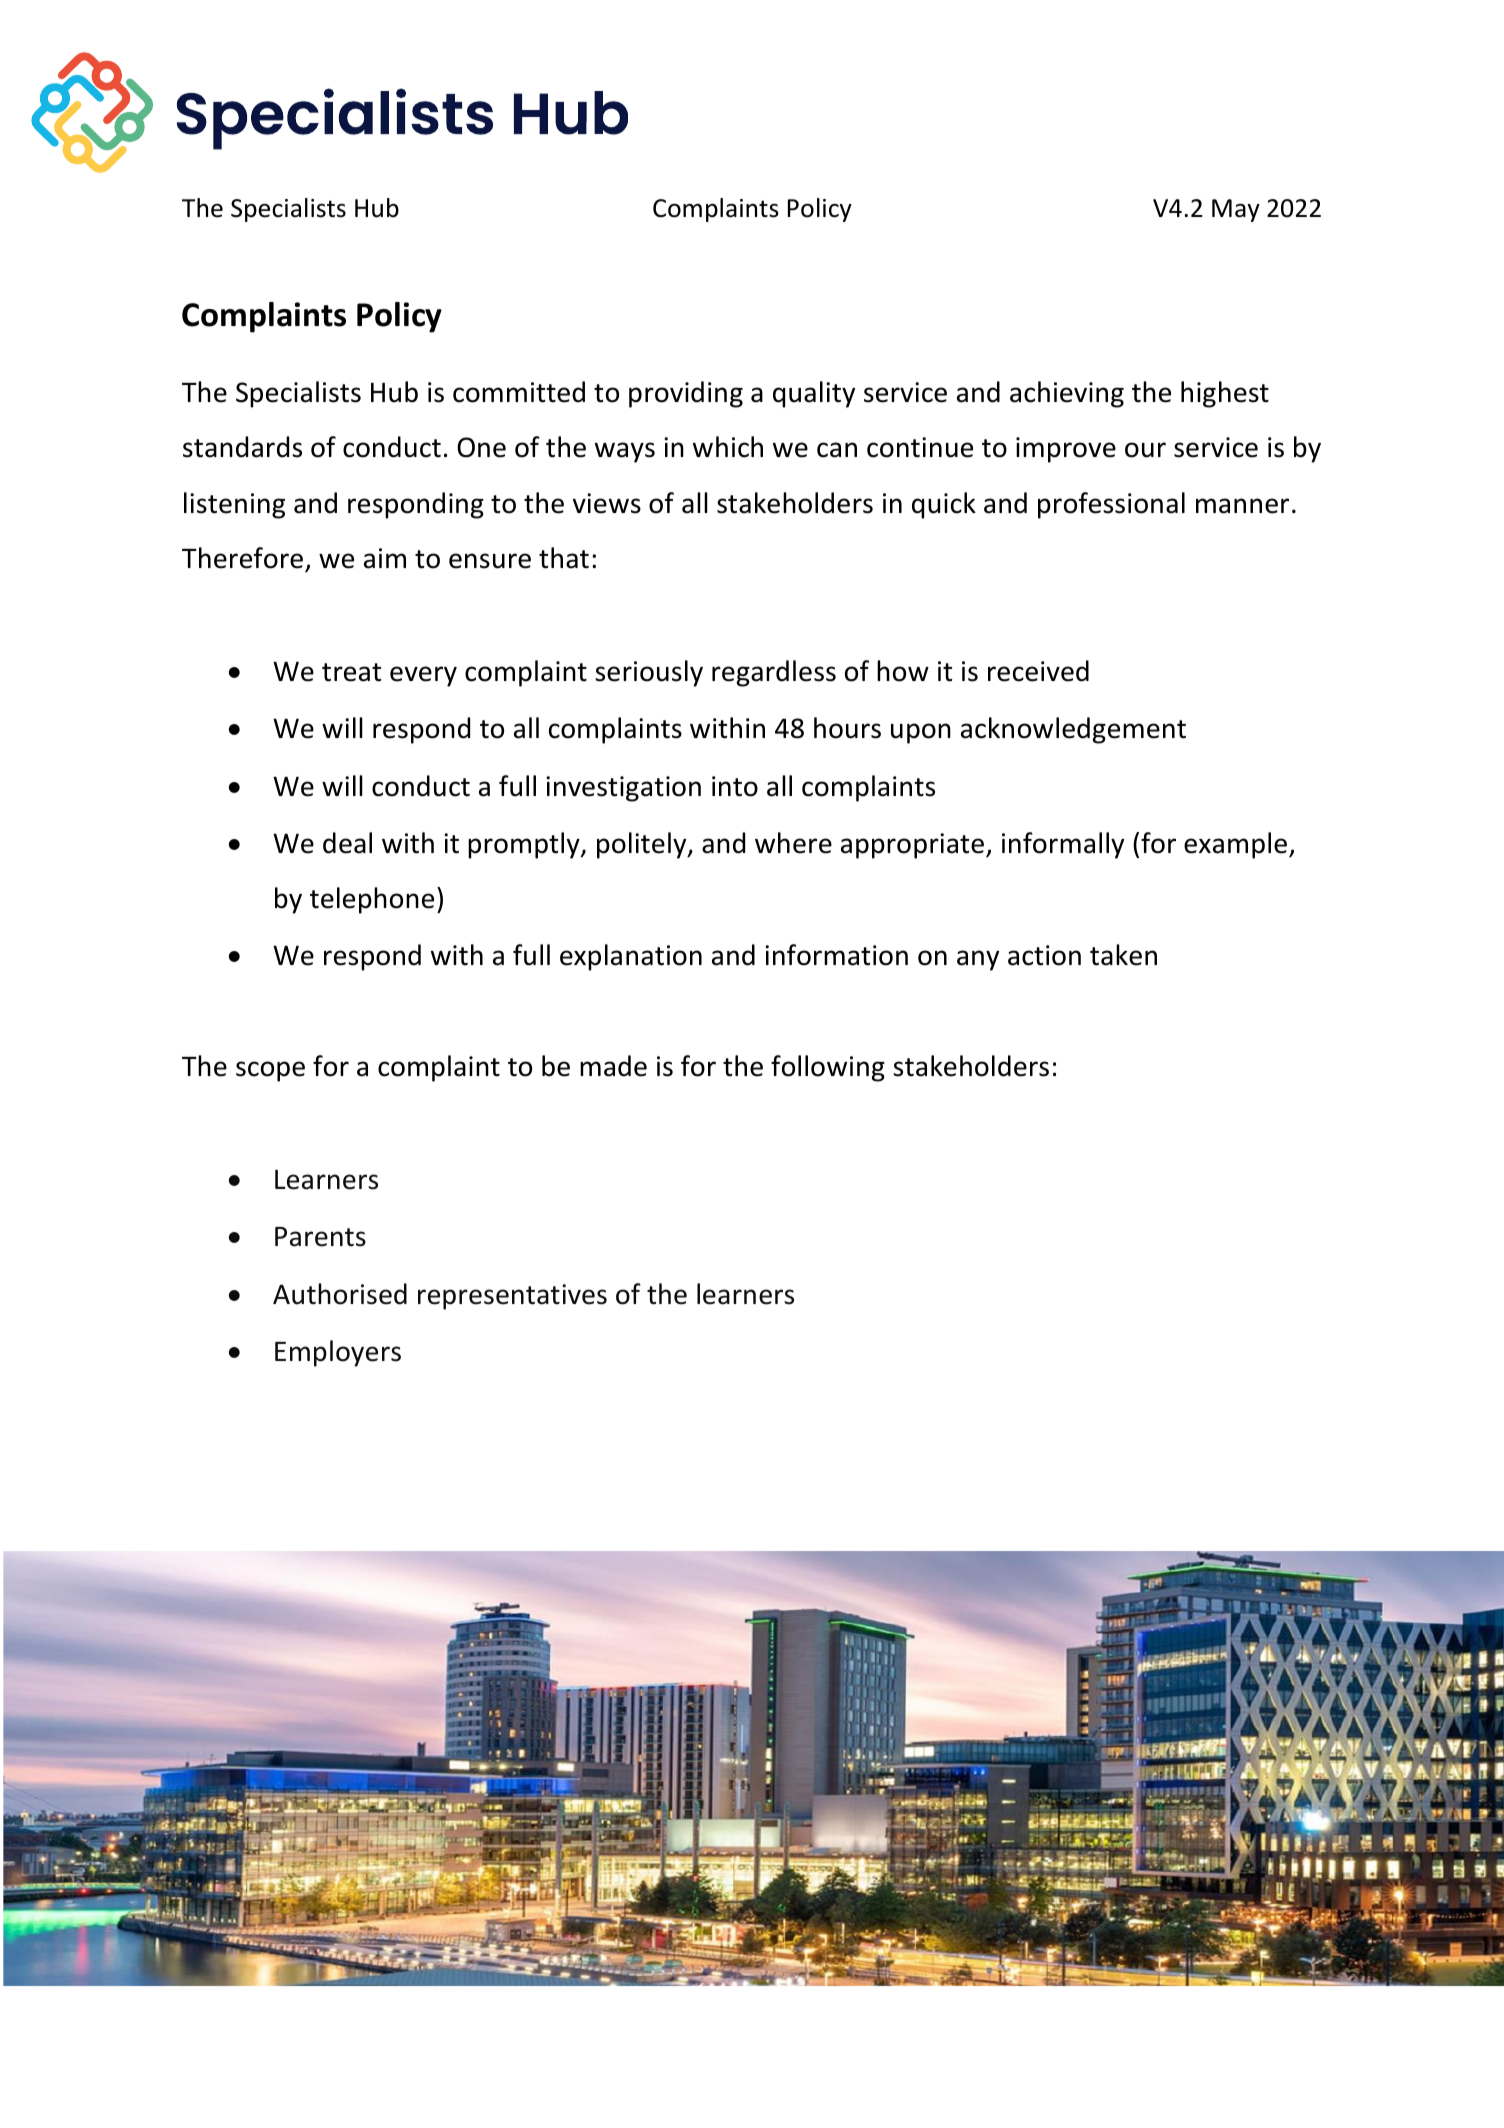 This document has height=2128, width=1504. Describe the element at coordinates (828, 1068) in the document. I see `following` at that location.
